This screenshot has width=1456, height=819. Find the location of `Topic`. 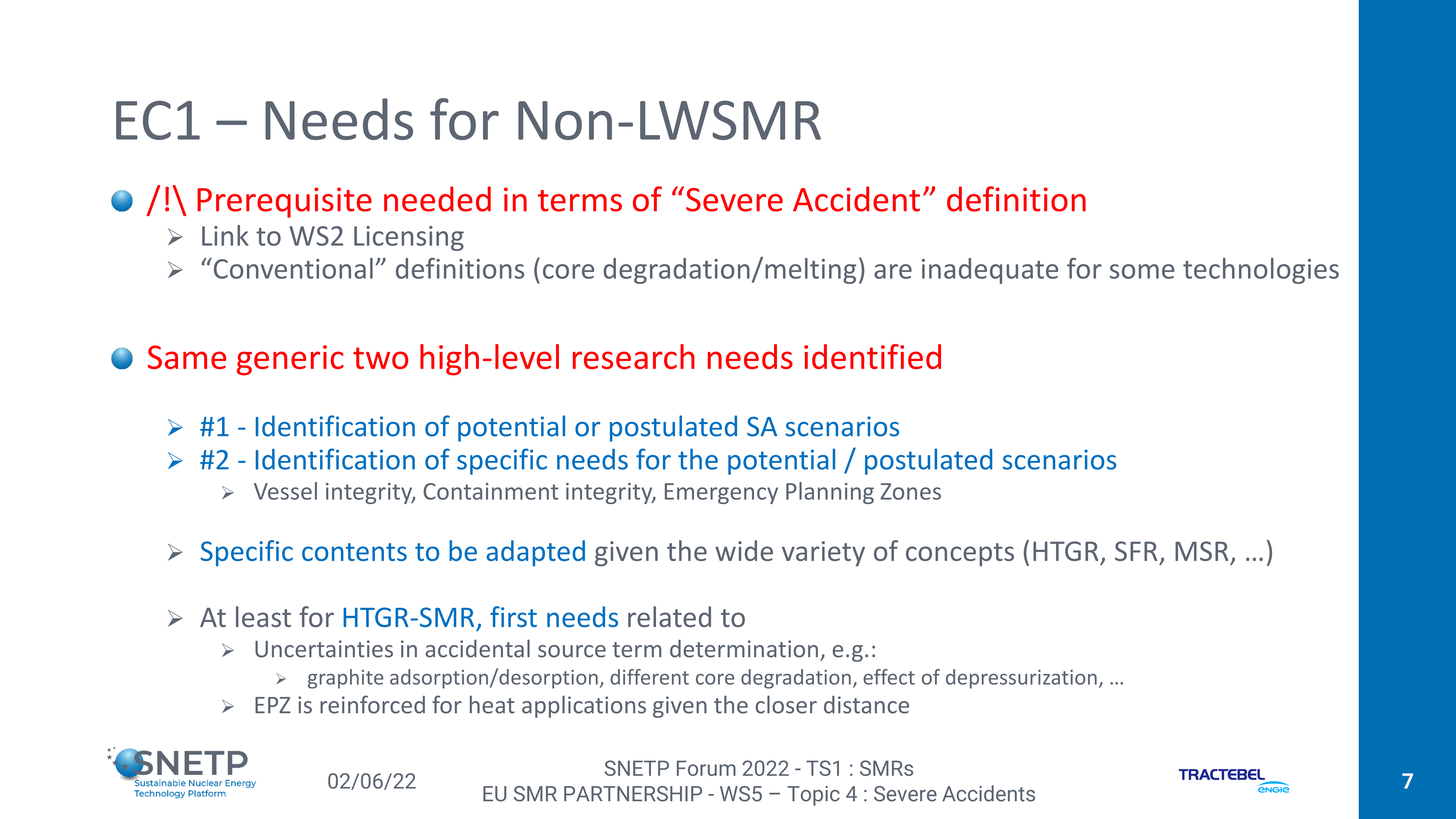

Topic is located at coordinates (813, 796).
